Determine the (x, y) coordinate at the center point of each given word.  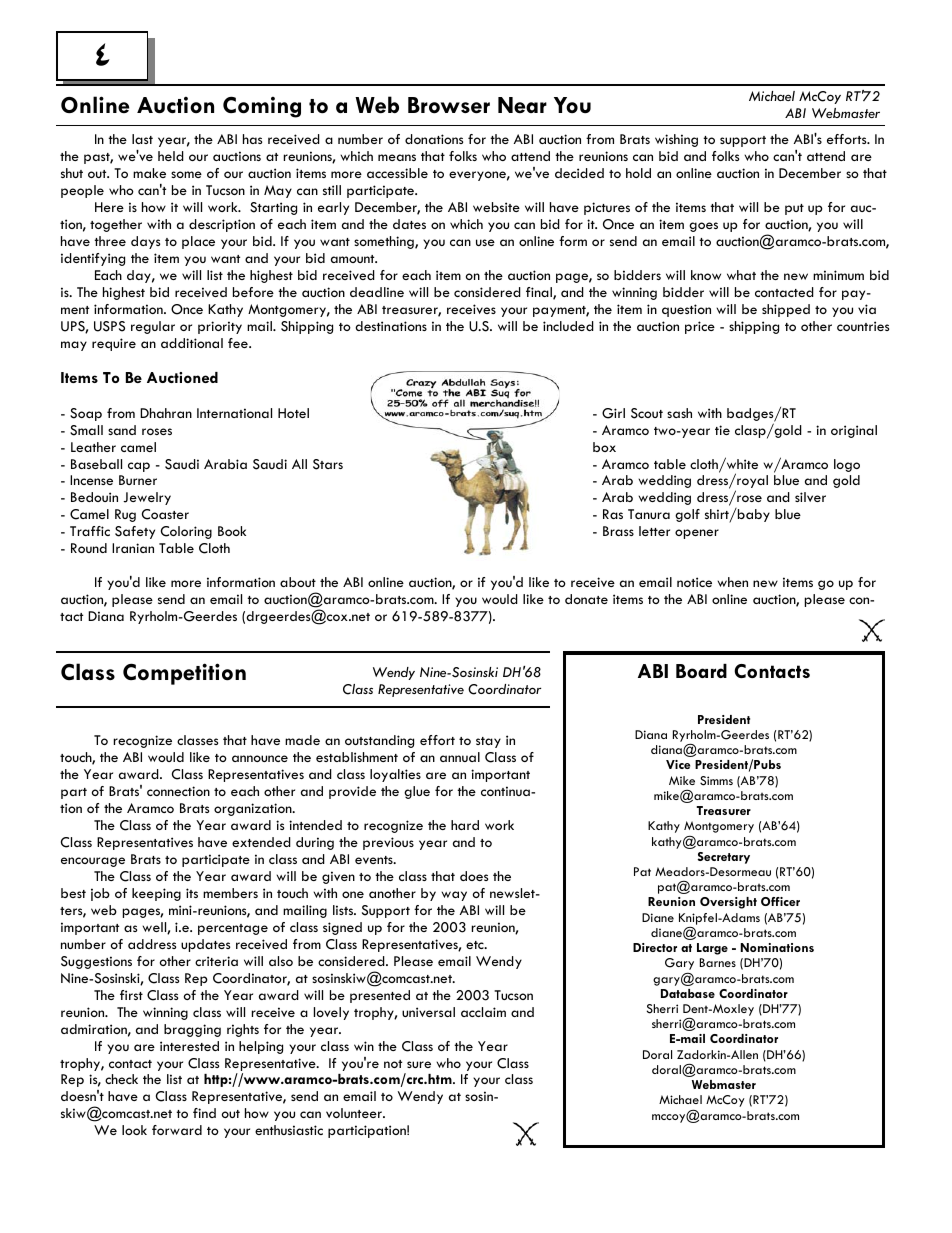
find (204, 1113)
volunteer (355, 1113)
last (142, 139)
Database (688, 993)
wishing (676, 140)
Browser (449, 105)
